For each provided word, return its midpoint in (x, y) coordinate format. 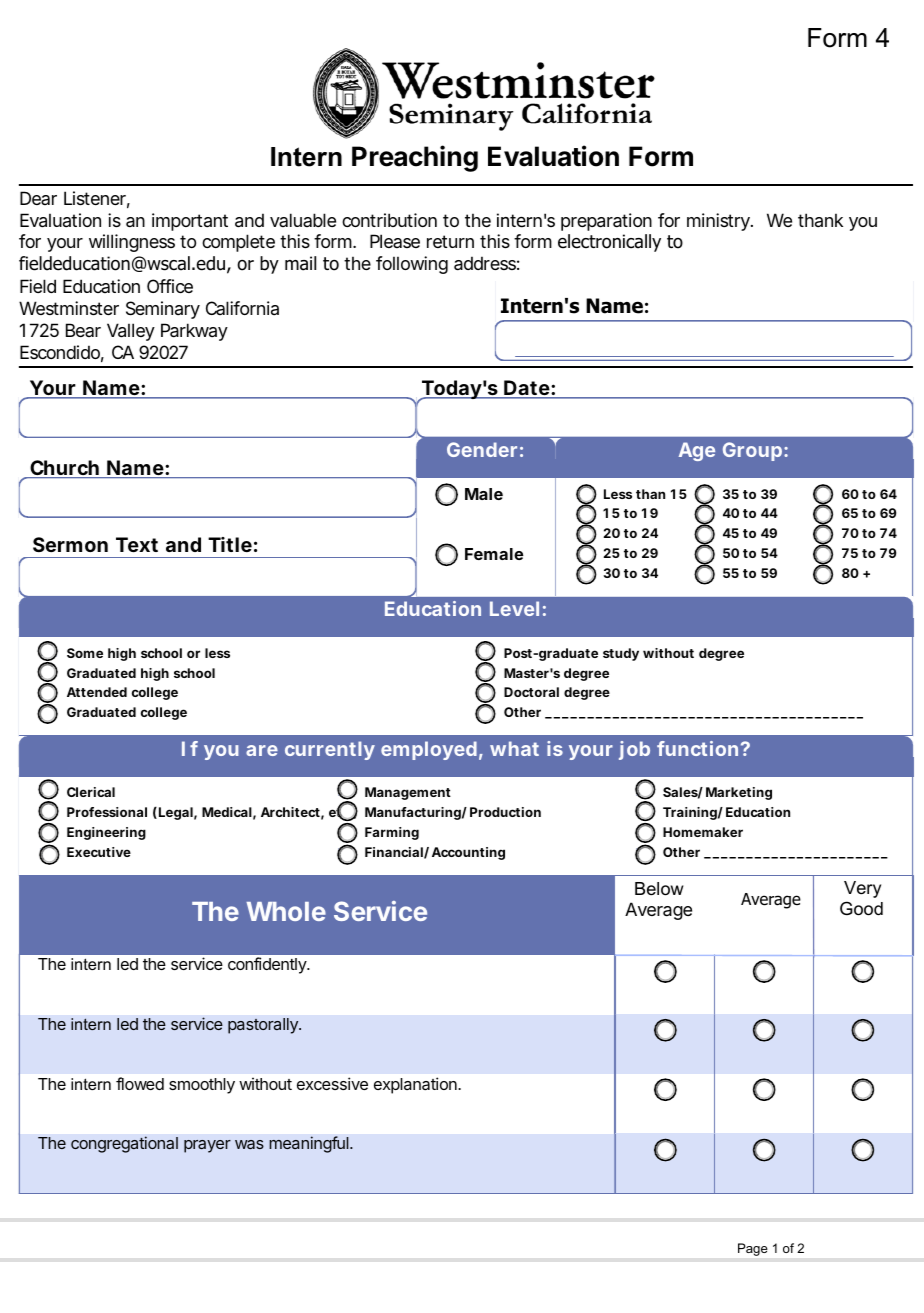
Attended (97, 692)
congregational (124, 1144)
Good (861, 908)
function (697, 748)
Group (752, 451)
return (450, 241)
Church (64, 469)
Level (514, 608)
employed (429, 750)
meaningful (310, 1144)
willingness (132, 243)
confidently (268, 965)
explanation (416, 1085)
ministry (720, 222)
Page (752, 1249)
